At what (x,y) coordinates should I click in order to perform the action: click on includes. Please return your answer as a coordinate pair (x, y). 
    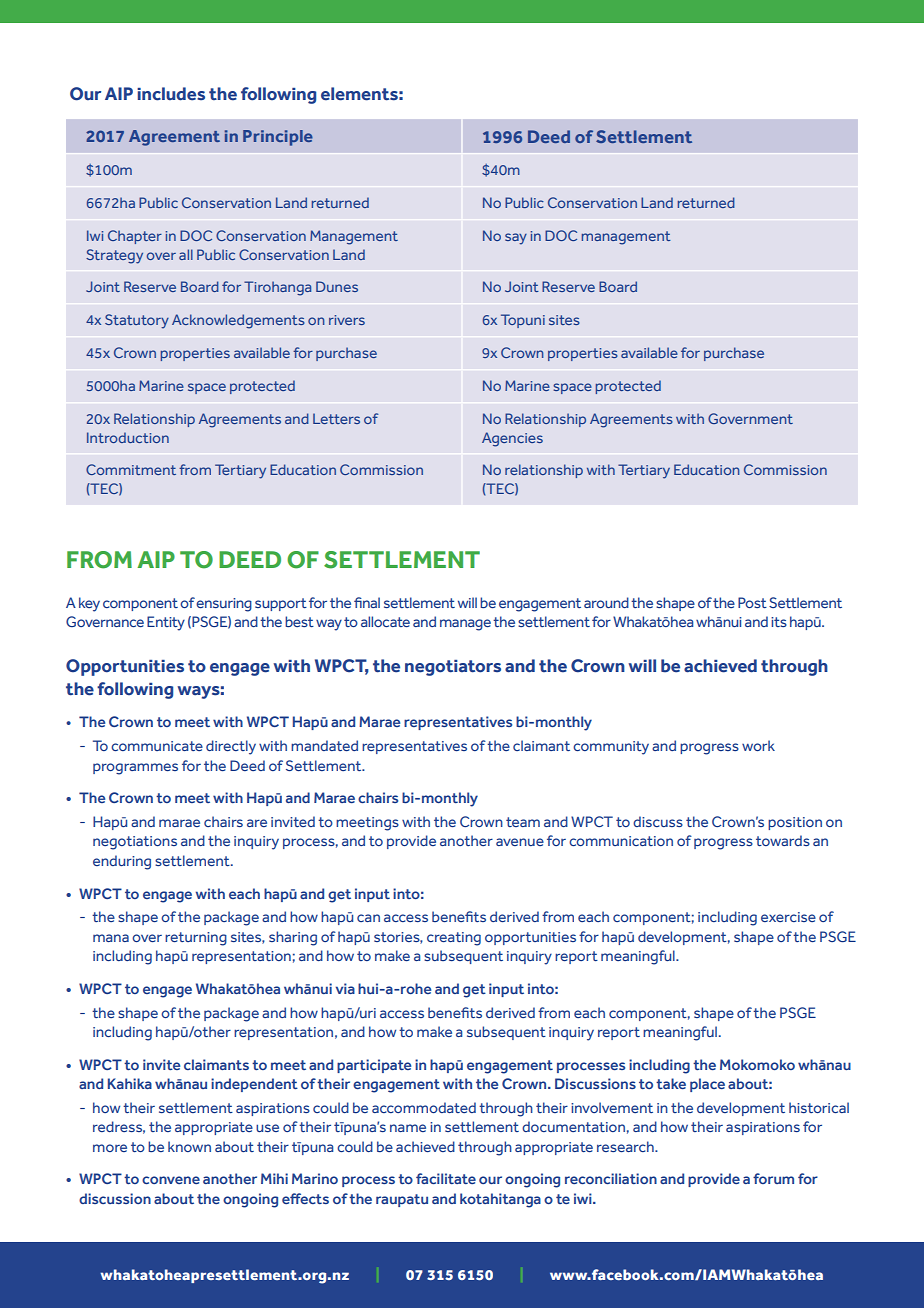
    Looking at the image, I should click on (171, 94).
